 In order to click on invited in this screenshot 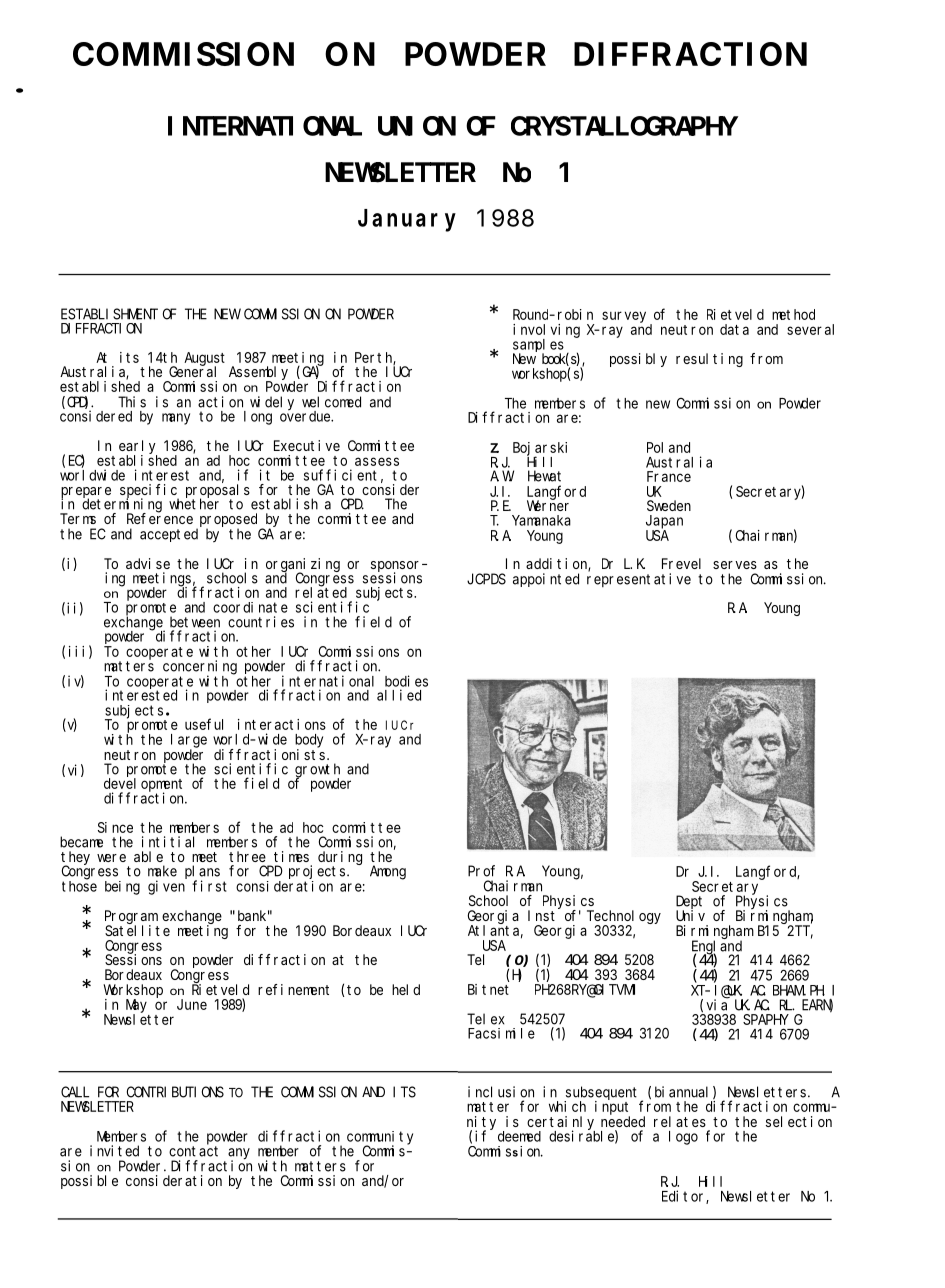, I will do `click(114, 1151)`.
